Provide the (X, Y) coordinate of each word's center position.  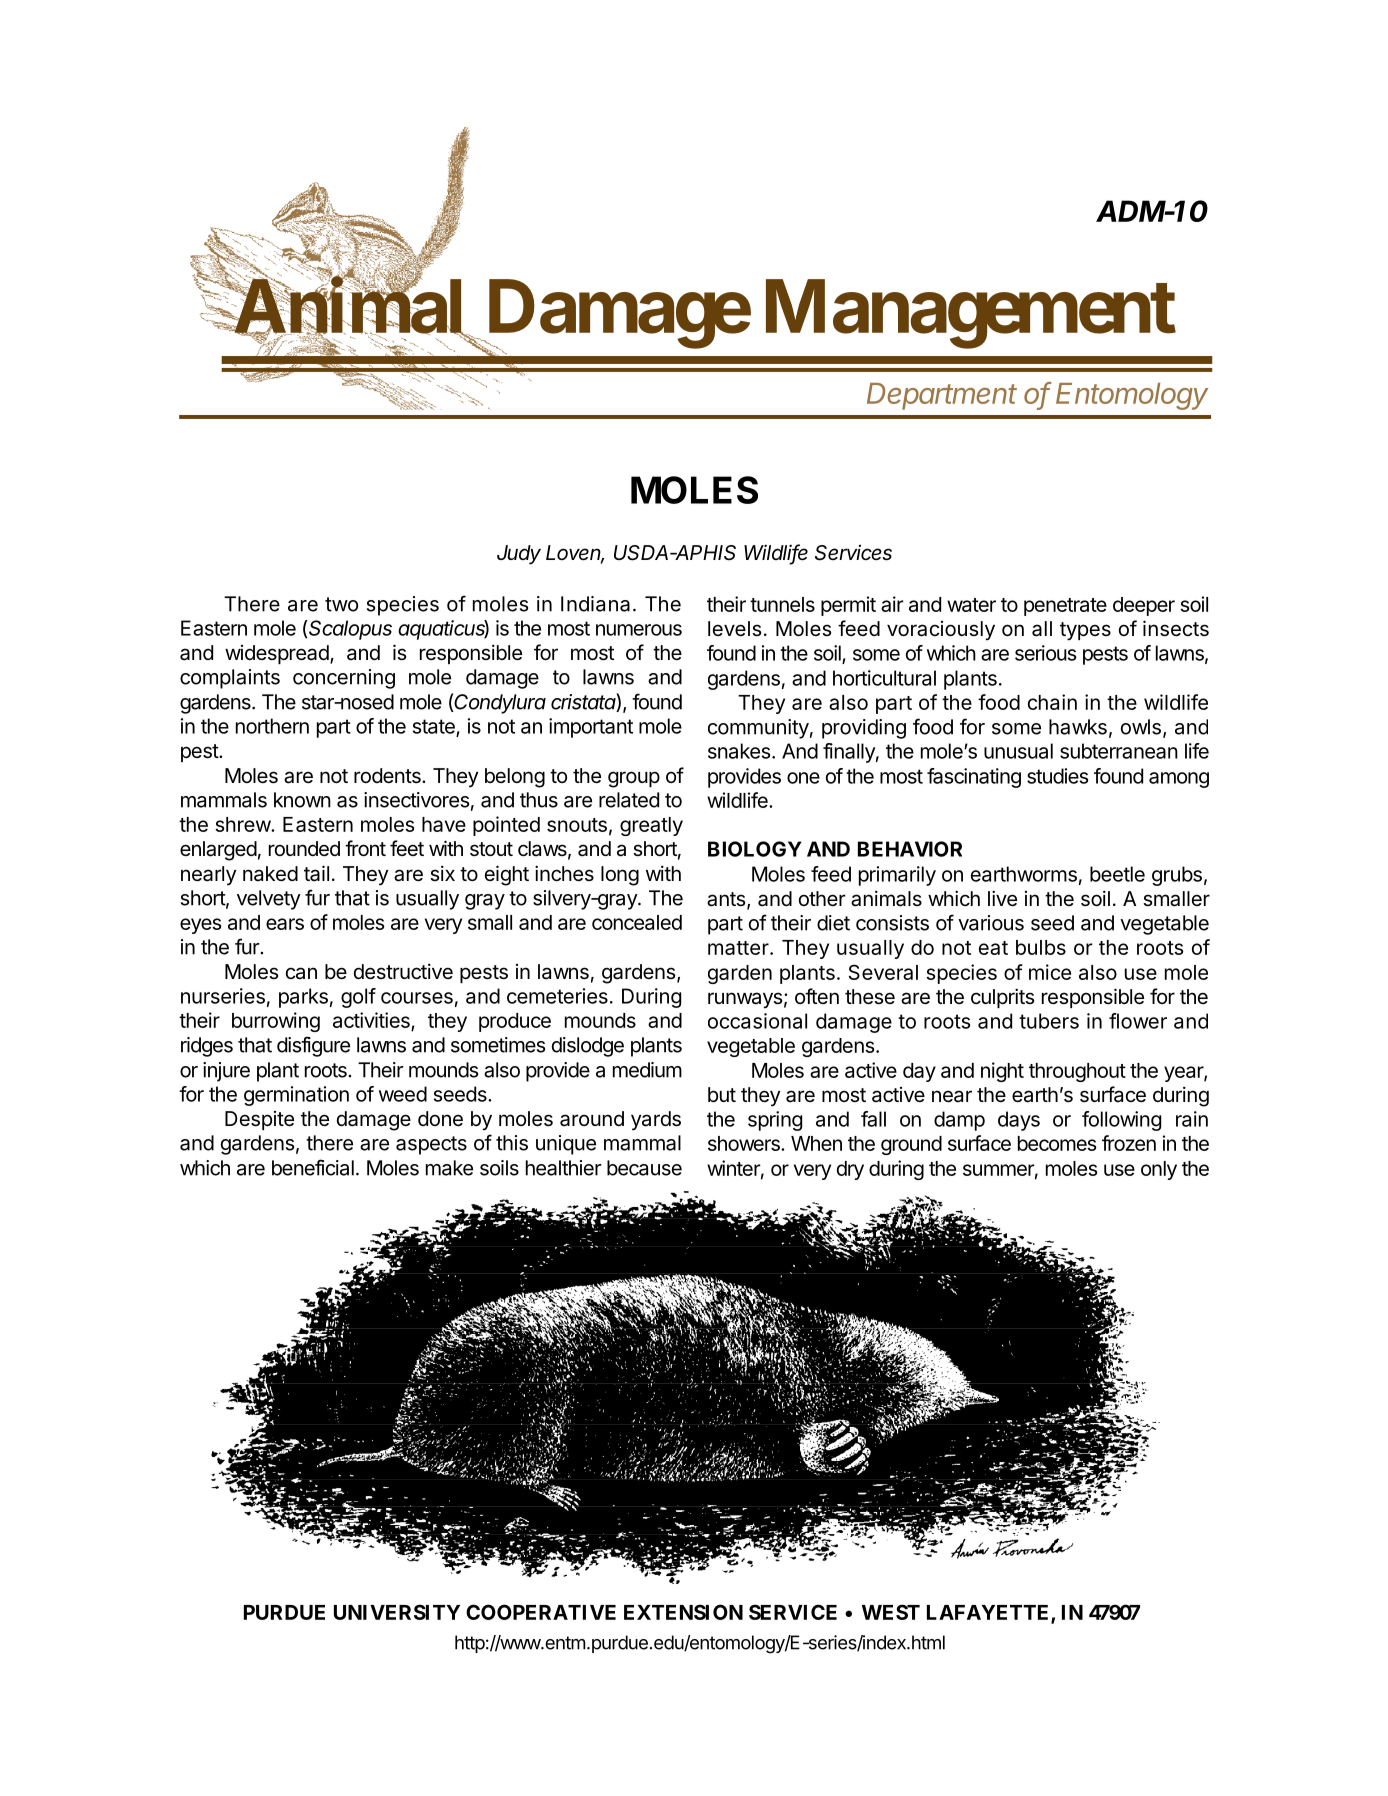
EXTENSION (683, 1612)
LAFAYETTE (989, 1613)
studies (1057, 776)
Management (971, 314)
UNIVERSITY (397, 1612)
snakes (740, 751)
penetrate (1065, 607)
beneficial (313, 1167)
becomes (1057, 1143)
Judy (519, 555)
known (302, 800)
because (644, 1168)
